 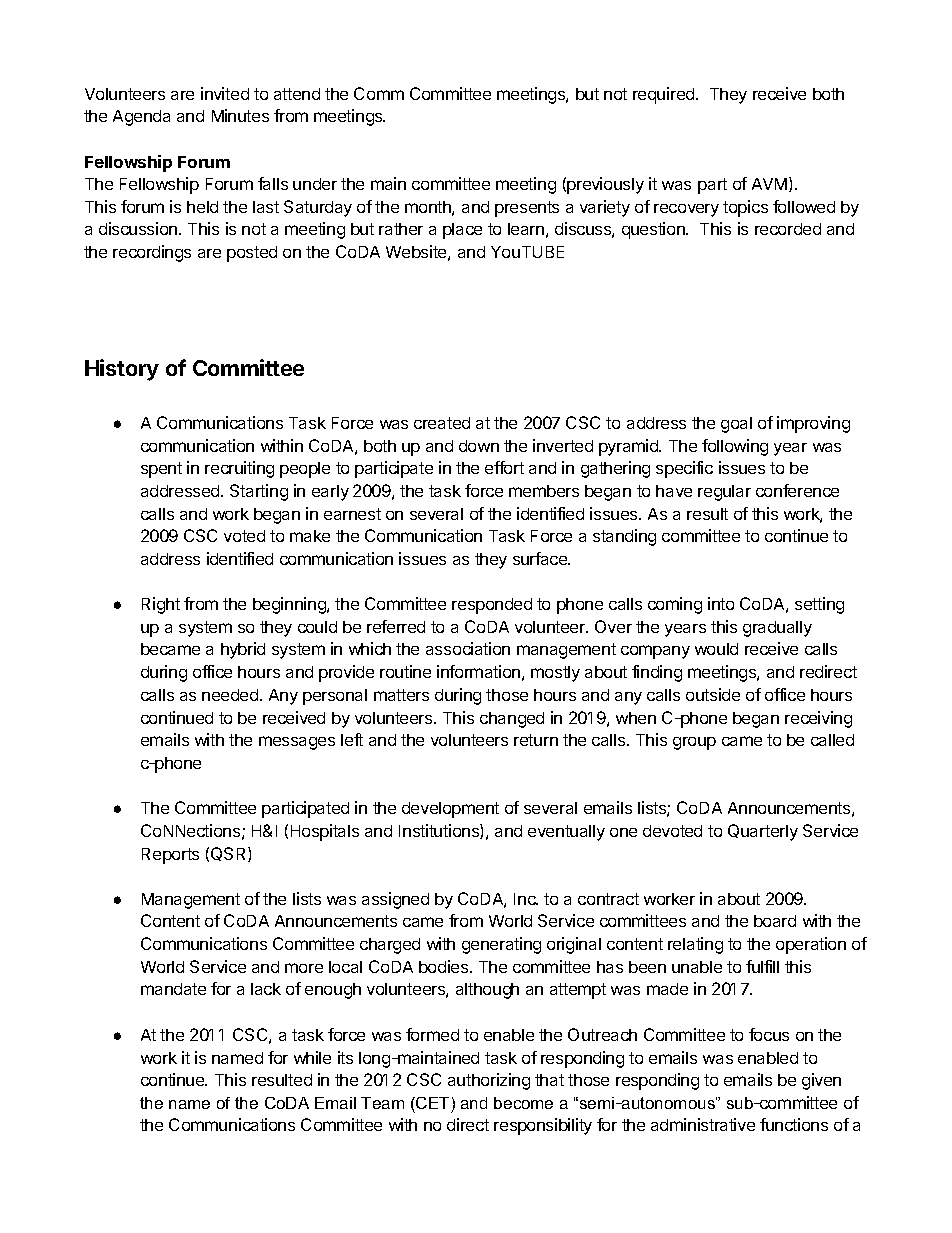 I want to click on Minutes, so click(x=240, y=115).
